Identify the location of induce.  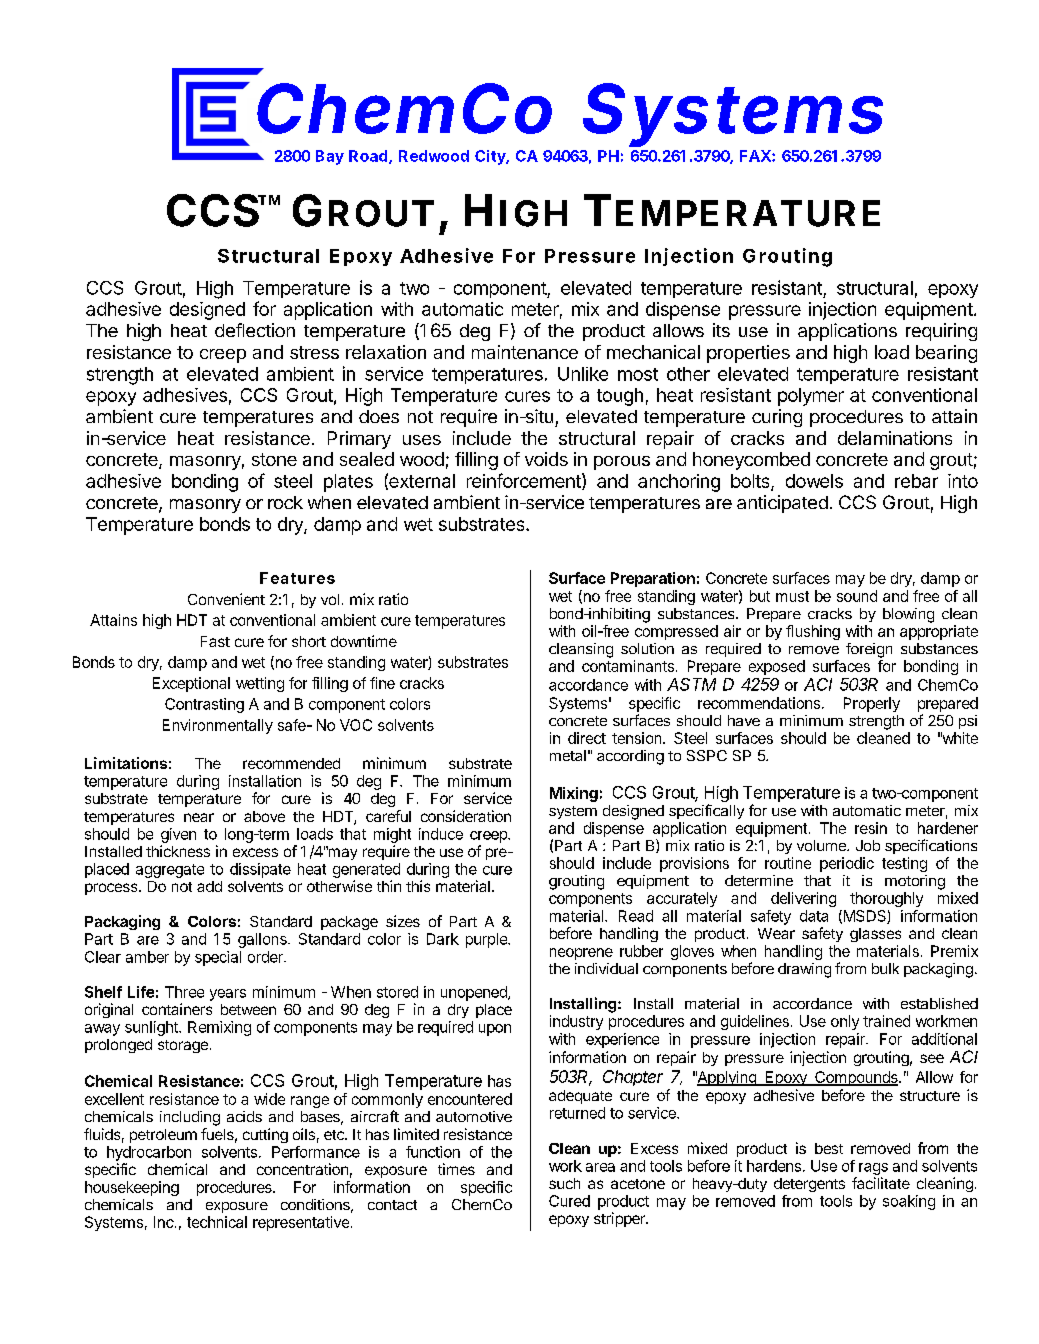
(441, 834).
